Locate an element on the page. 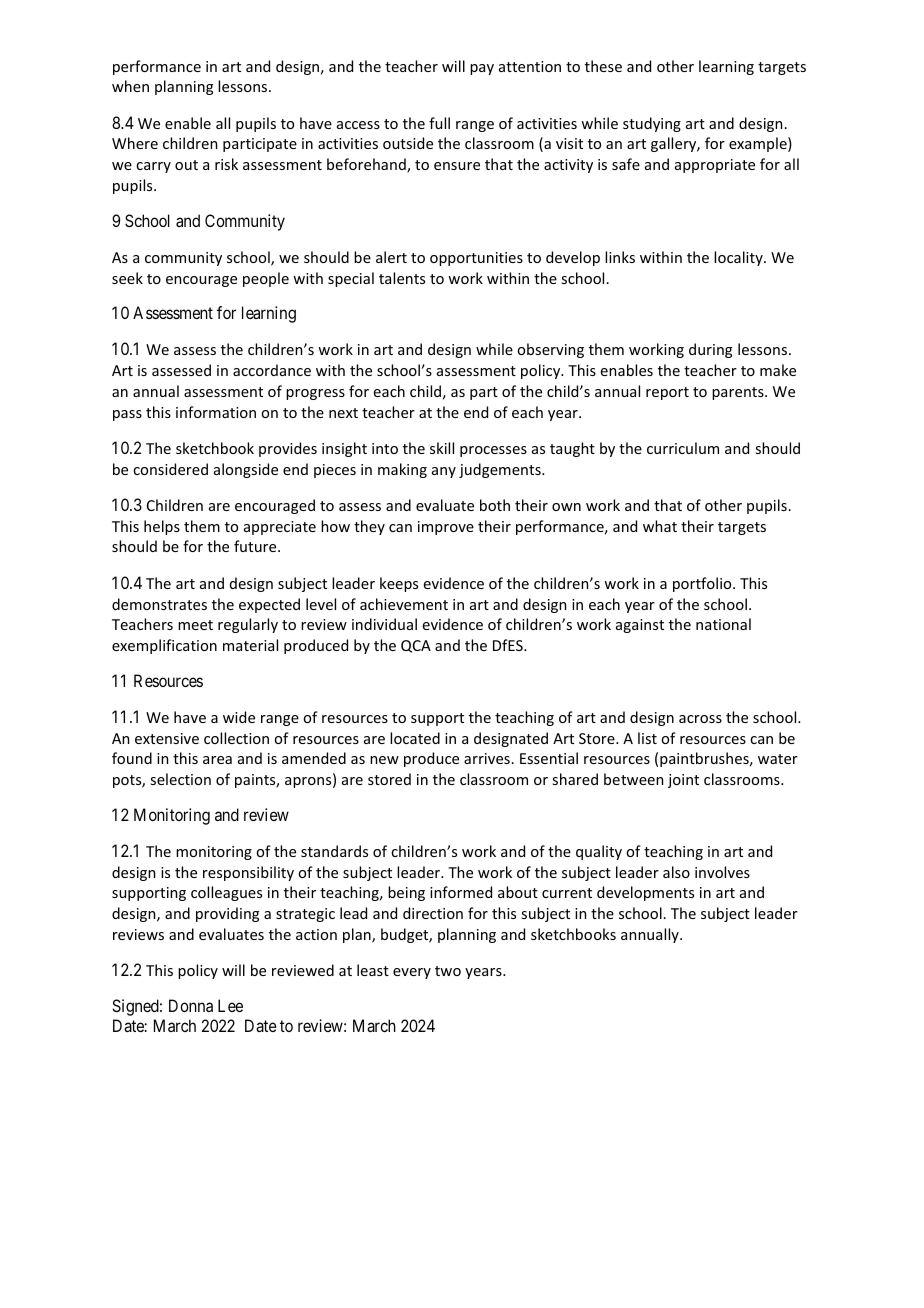 This page has height=1308, width=924. studying is located at coordinates (652, 124).
